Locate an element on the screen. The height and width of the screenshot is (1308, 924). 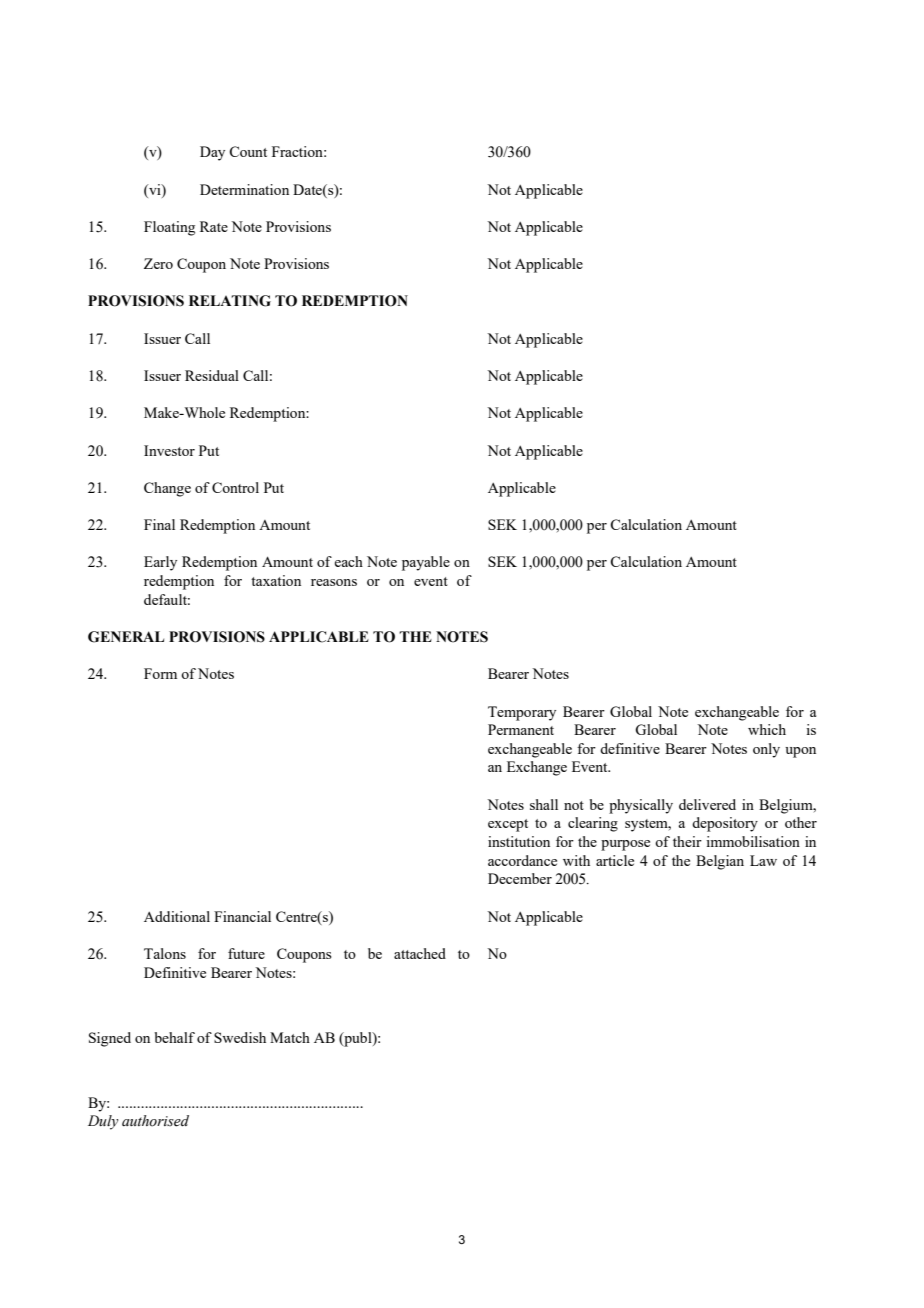
authorised is located at coordinates (155, 1121).
